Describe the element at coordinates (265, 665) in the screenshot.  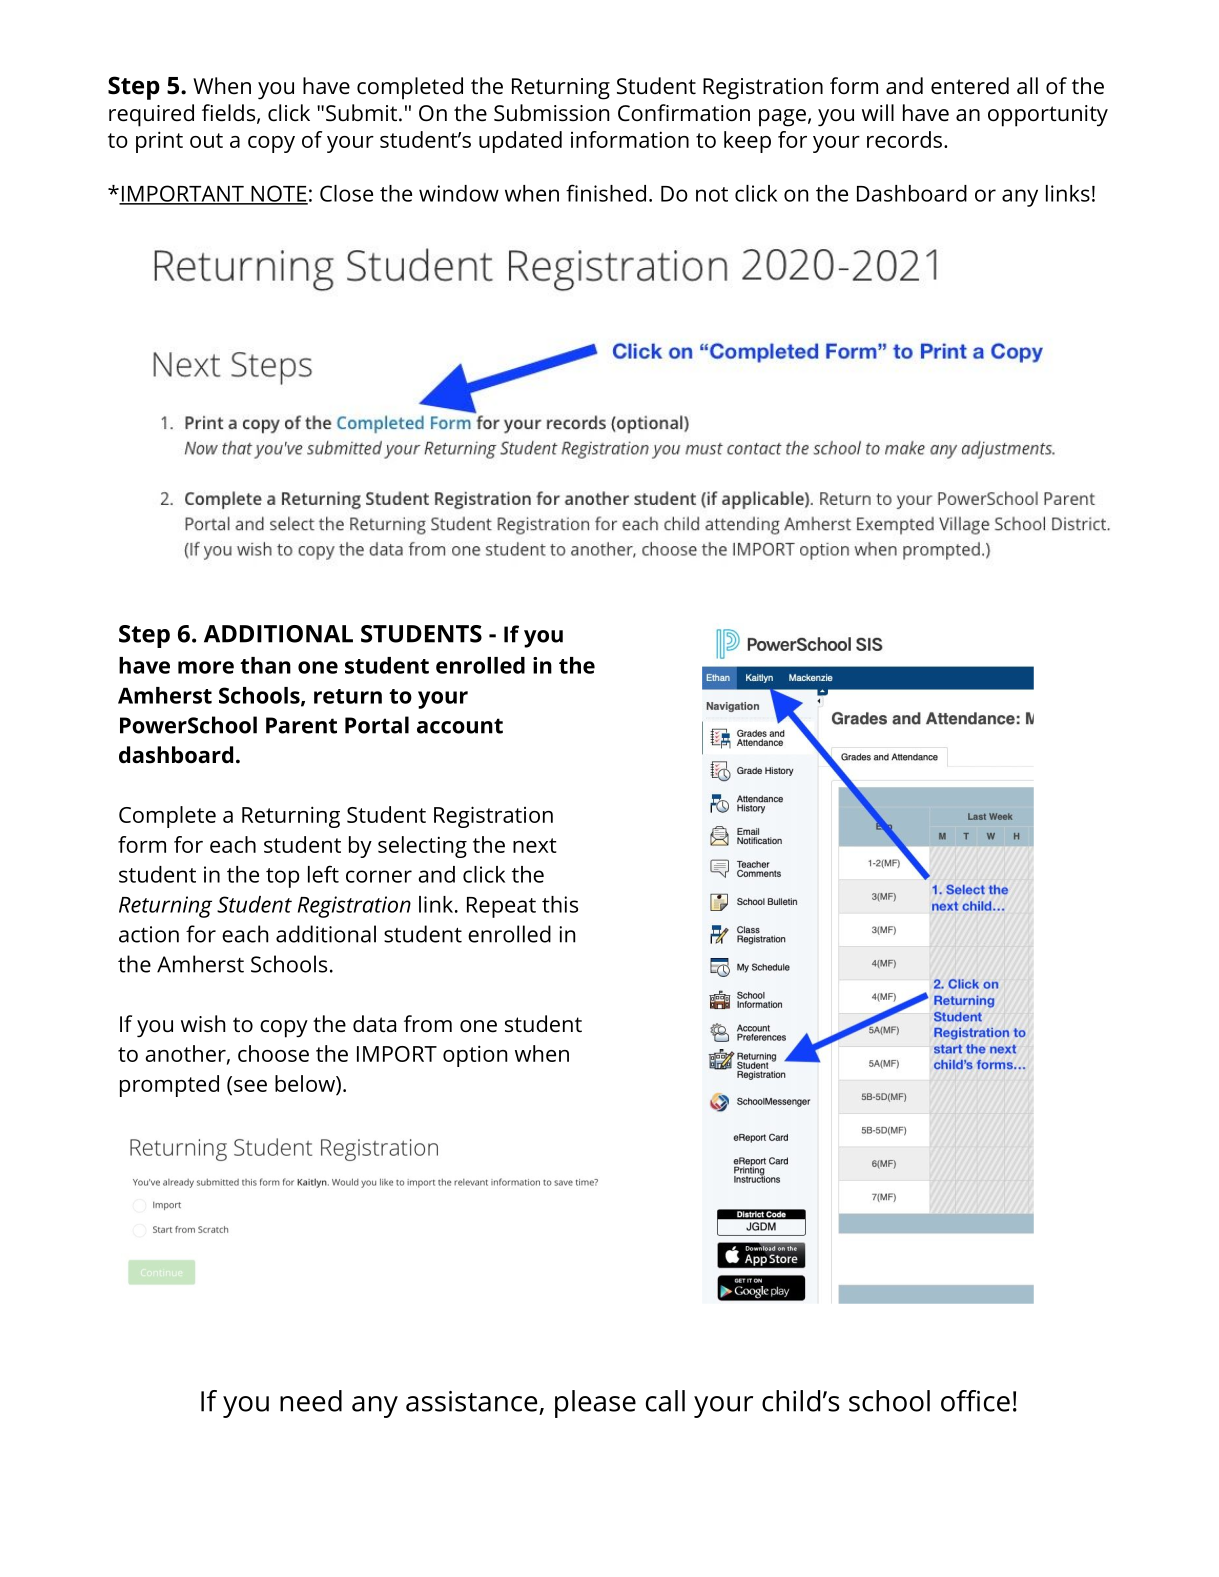
I see `than` at that location.
